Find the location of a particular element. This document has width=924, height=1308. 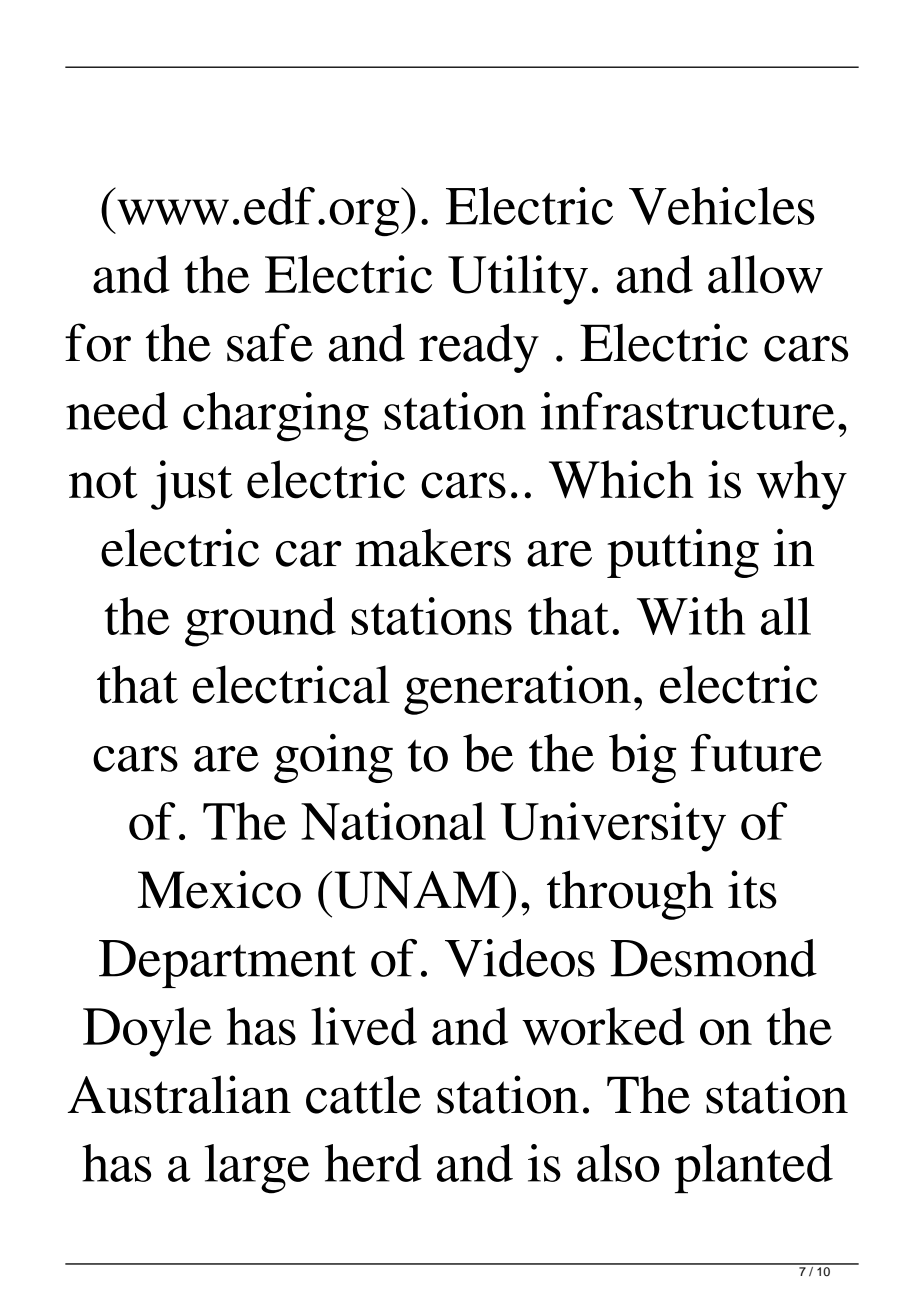

Utility is located at coordinates (518, 280).
